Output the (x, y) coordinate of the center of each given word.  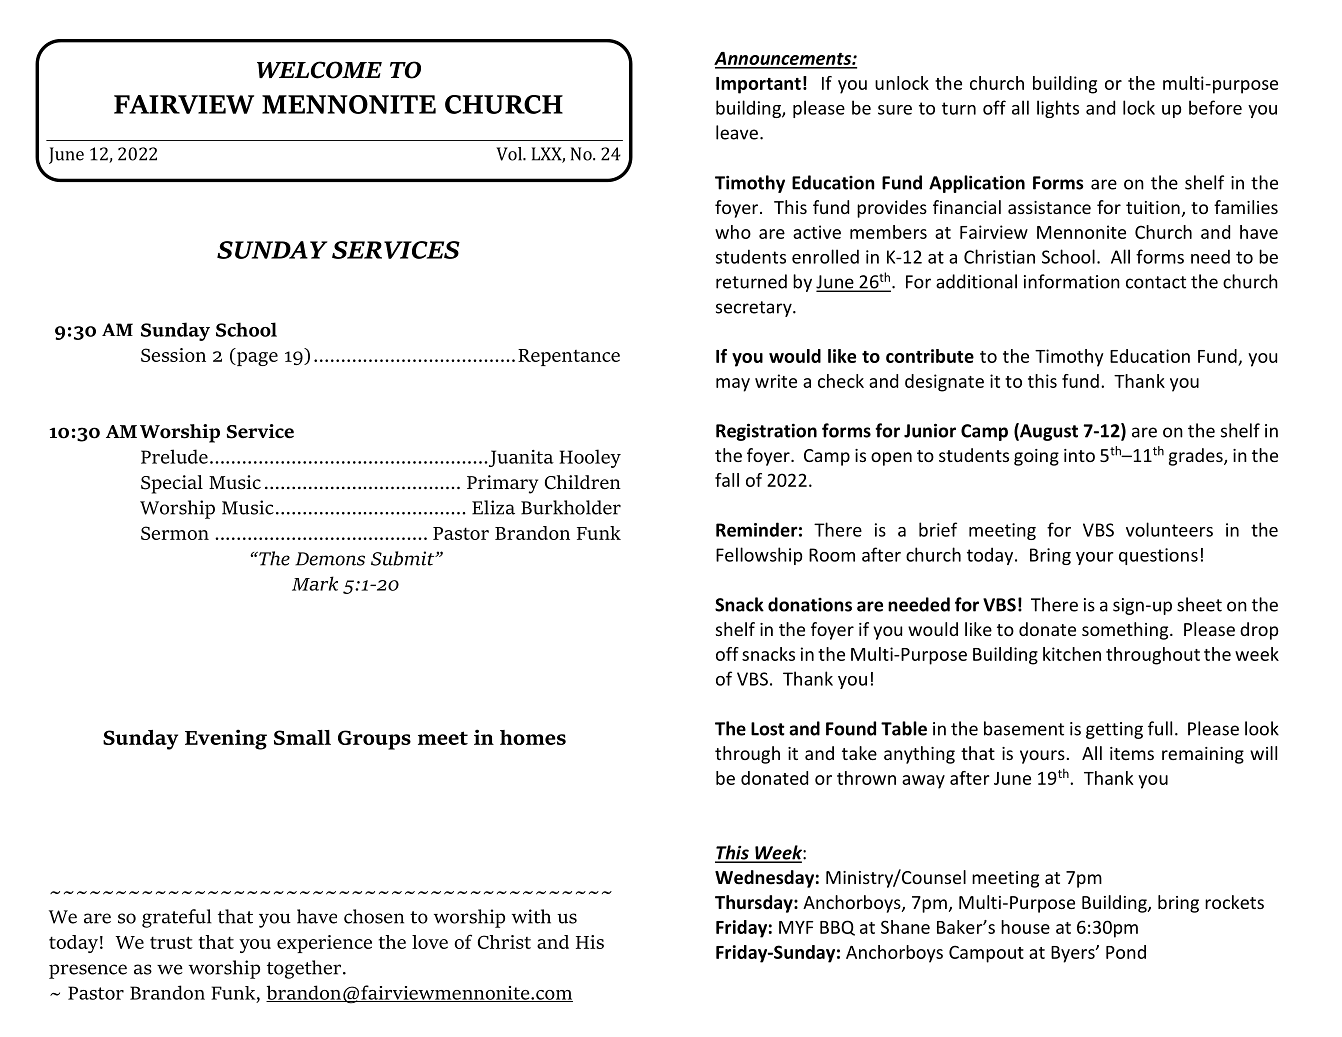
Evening (226, 739)
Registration (766, 432)
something (1126, 631)
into (1079, 455)
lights (1058, 109)
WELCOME (319, 70)
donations (810, 604)
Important (758, 85)
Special (172, 484)
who (733, 232)
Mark (315, 583)
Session (173, 355)
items (1132, 753)
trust (171, 942)
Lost (768, 729)
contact (1156, 282)
